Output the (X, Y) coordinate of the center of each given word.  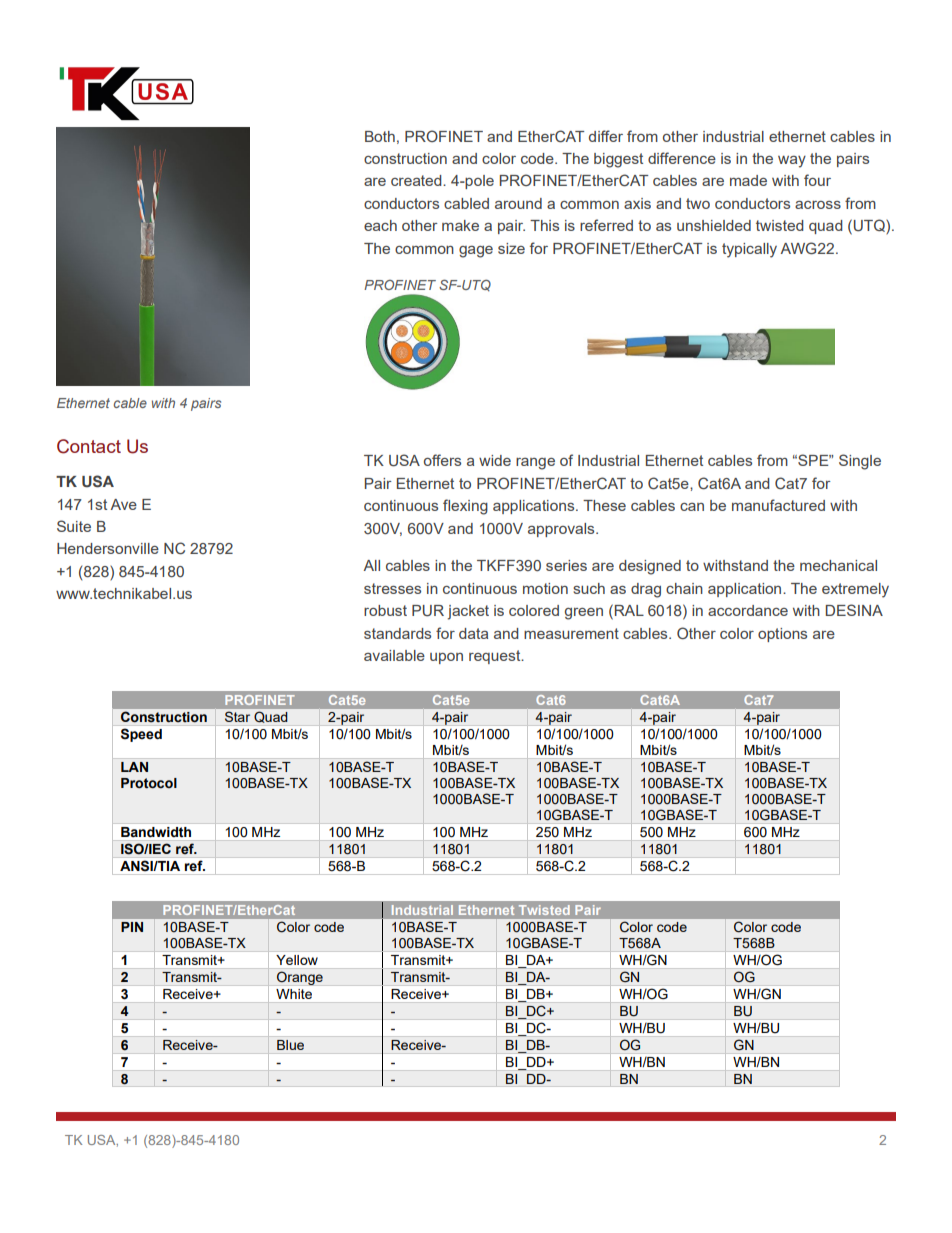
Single (860, 462)
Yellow (297, 960)
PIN (132, 927)
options (782, 635)
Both (380, 136)
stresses (392, 588)
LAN (134, 767)
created (417, 180)
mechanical (838, 565)
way (792, 162)
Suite (74, 526)
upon (446, 658)
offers (442, 460)
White (294, 994)
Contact (89, 446)
